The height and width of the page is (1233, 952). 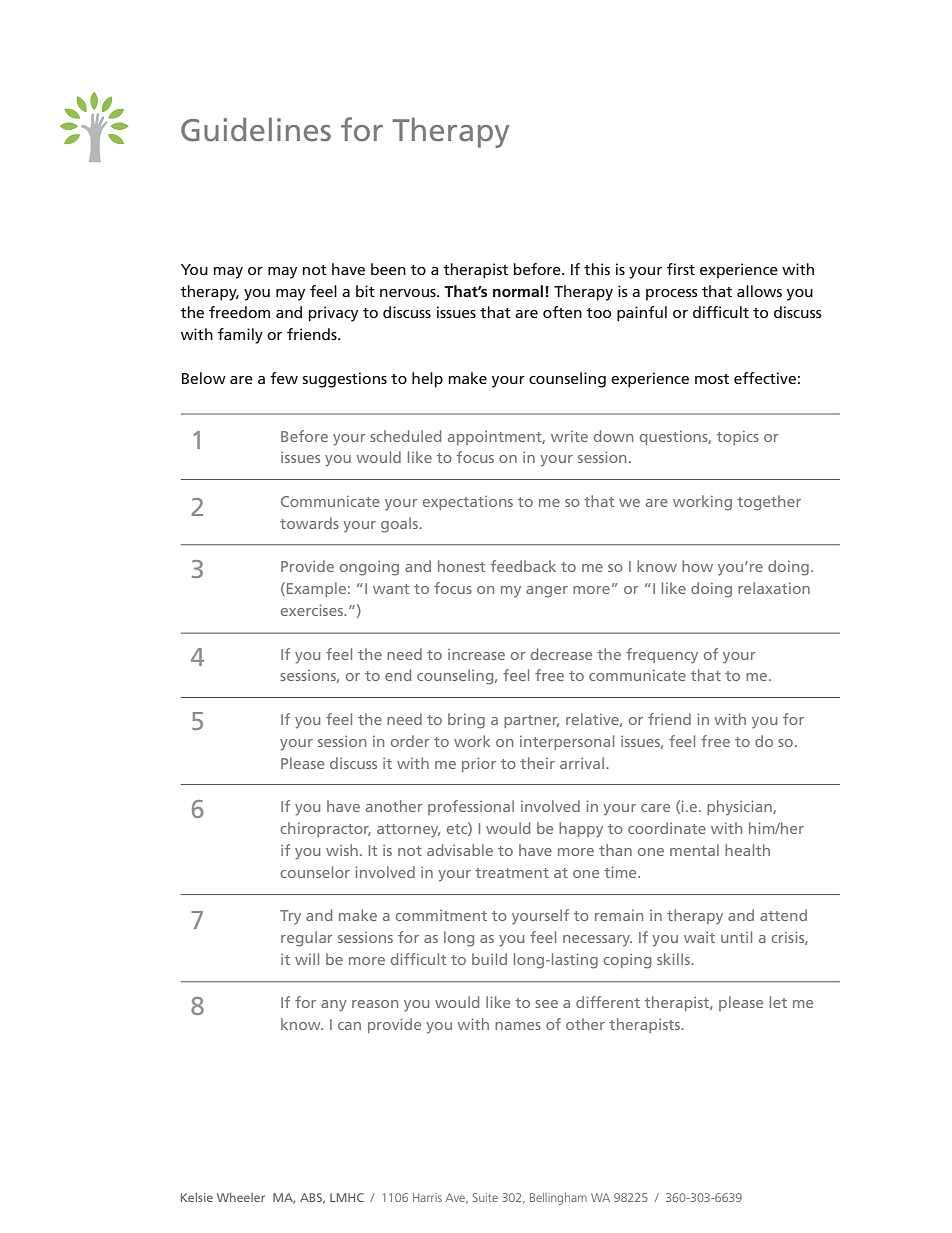 What do you see at coordinates (309, 523) in the page?
I see `towards` at bounding box center [309, 523].
